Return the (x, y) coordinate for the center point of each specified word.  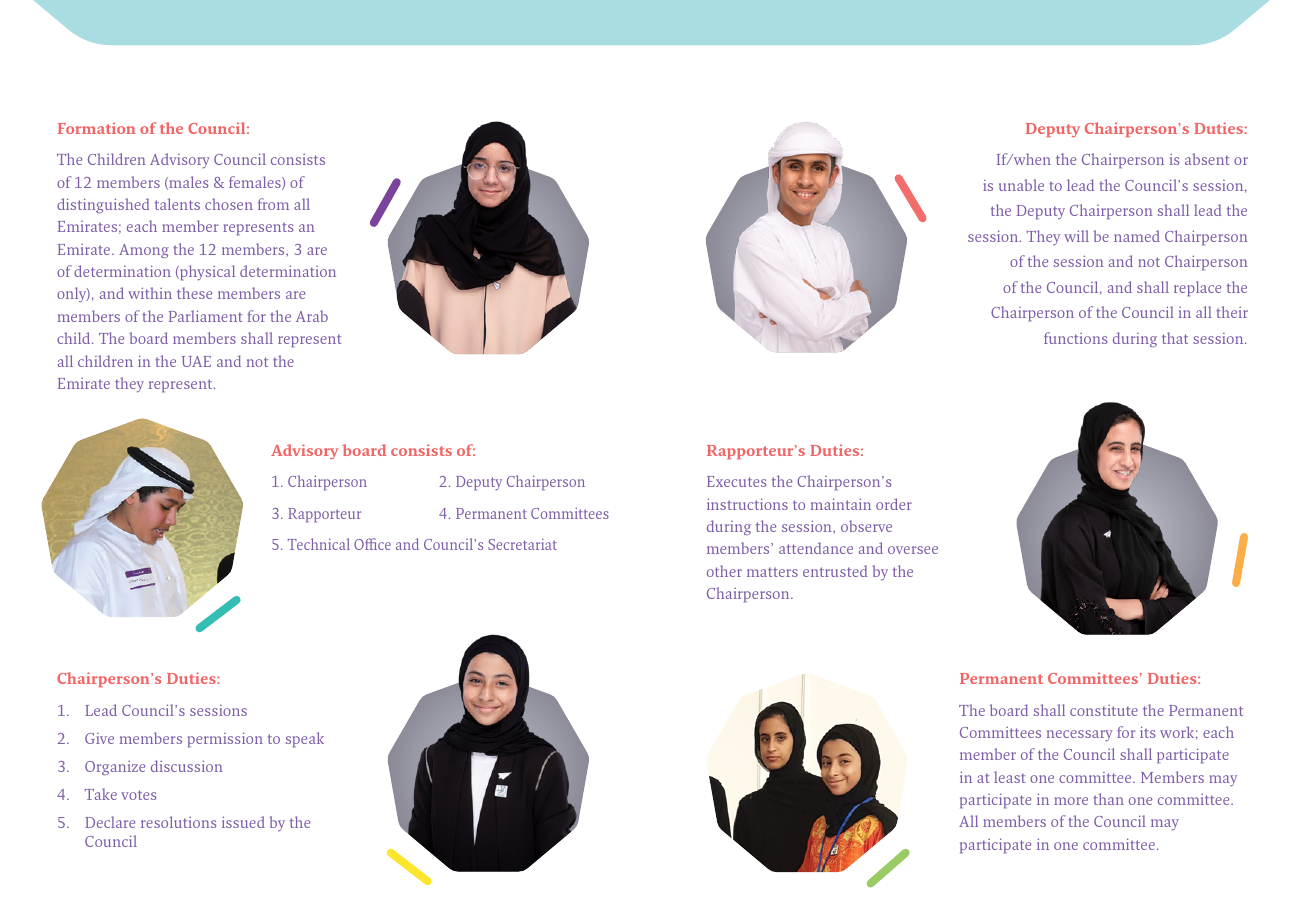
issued (243, 822)
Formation (97, 128)
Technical (319, 544)
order (894, 504)
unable (1021, 185)
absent (1207, 159)
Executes (736, 481)
